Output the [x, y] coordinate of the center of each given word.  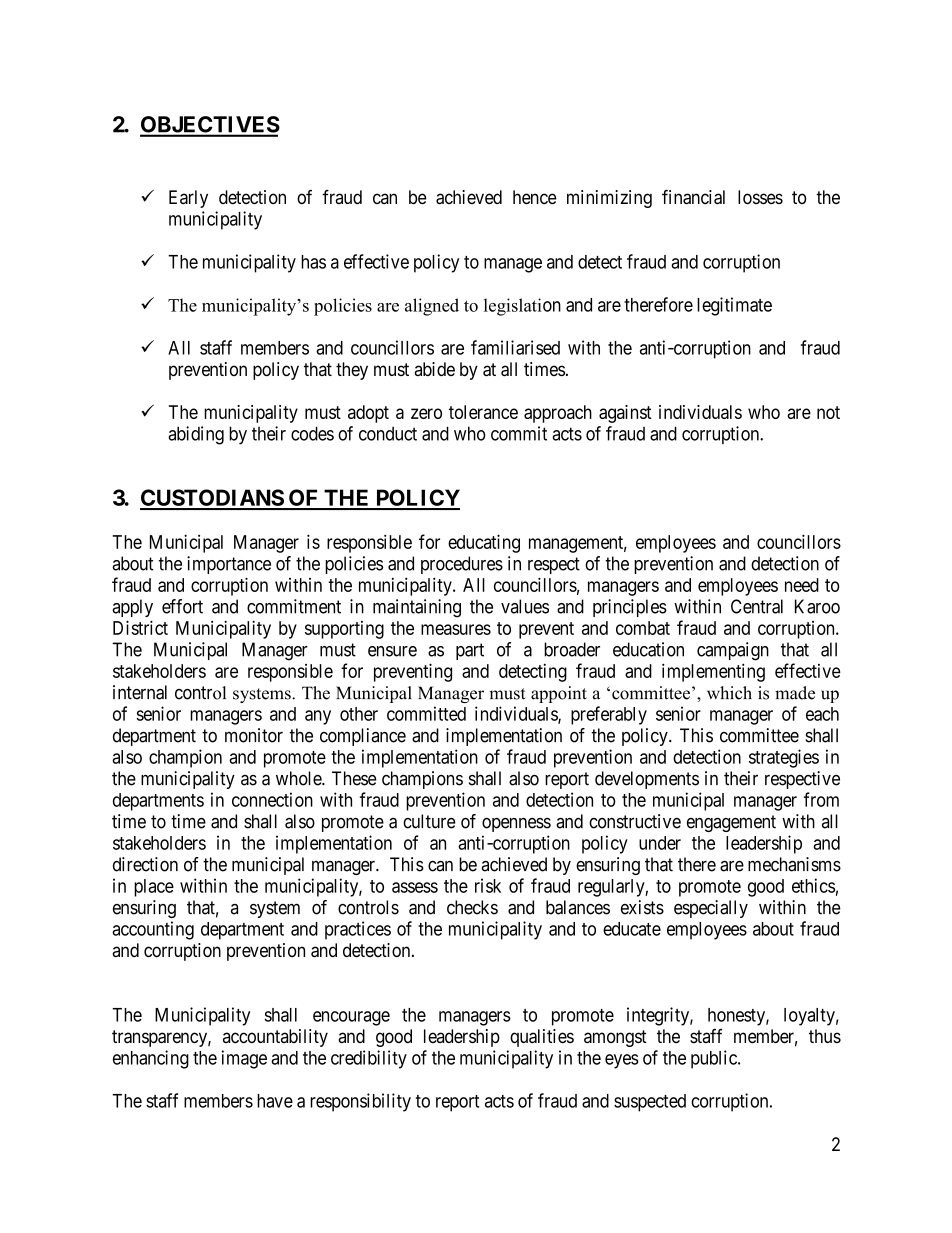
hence [535, 197]
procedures [462, 565]
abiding [196, 435]
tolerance [483, 412]
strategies [784, 758]
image [244, 1059]
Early [188, 199]
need [802, 585]
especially [711, 909]
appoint [559, 694]
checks [472, 907]
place [154, 888]
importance [229, 565]
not [828, 412]
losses [760, 197]
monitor [254, 735]
